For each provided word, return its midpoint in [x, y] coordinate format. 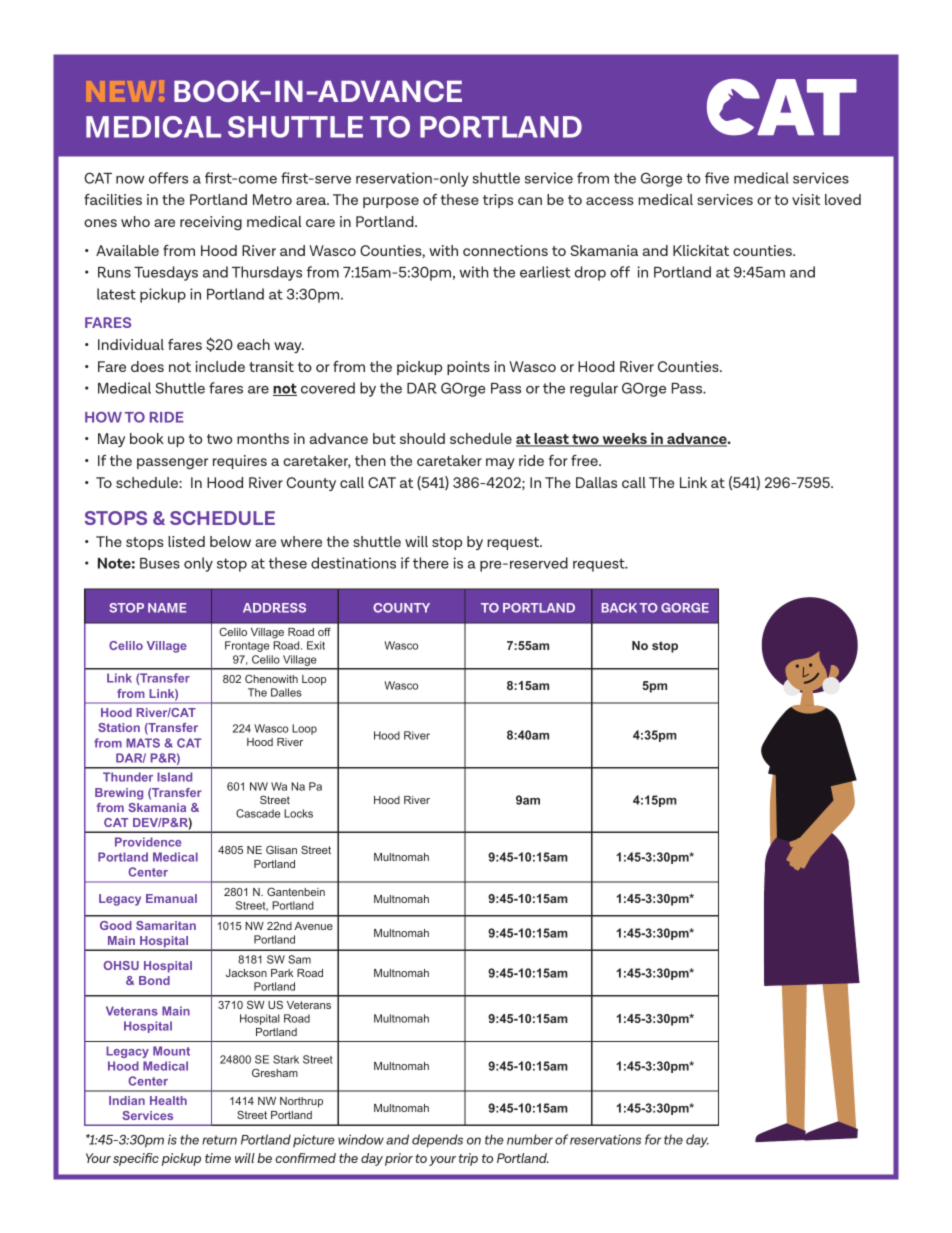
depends [437, 1141]
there [431, 563]
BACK [619, 608]
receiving [211, 223]
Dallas [596, 482]
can [530, 201]
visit [806, 199]
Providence [148, 842]
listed [186, 541]
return [219, 1140]
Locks [298, 813]
